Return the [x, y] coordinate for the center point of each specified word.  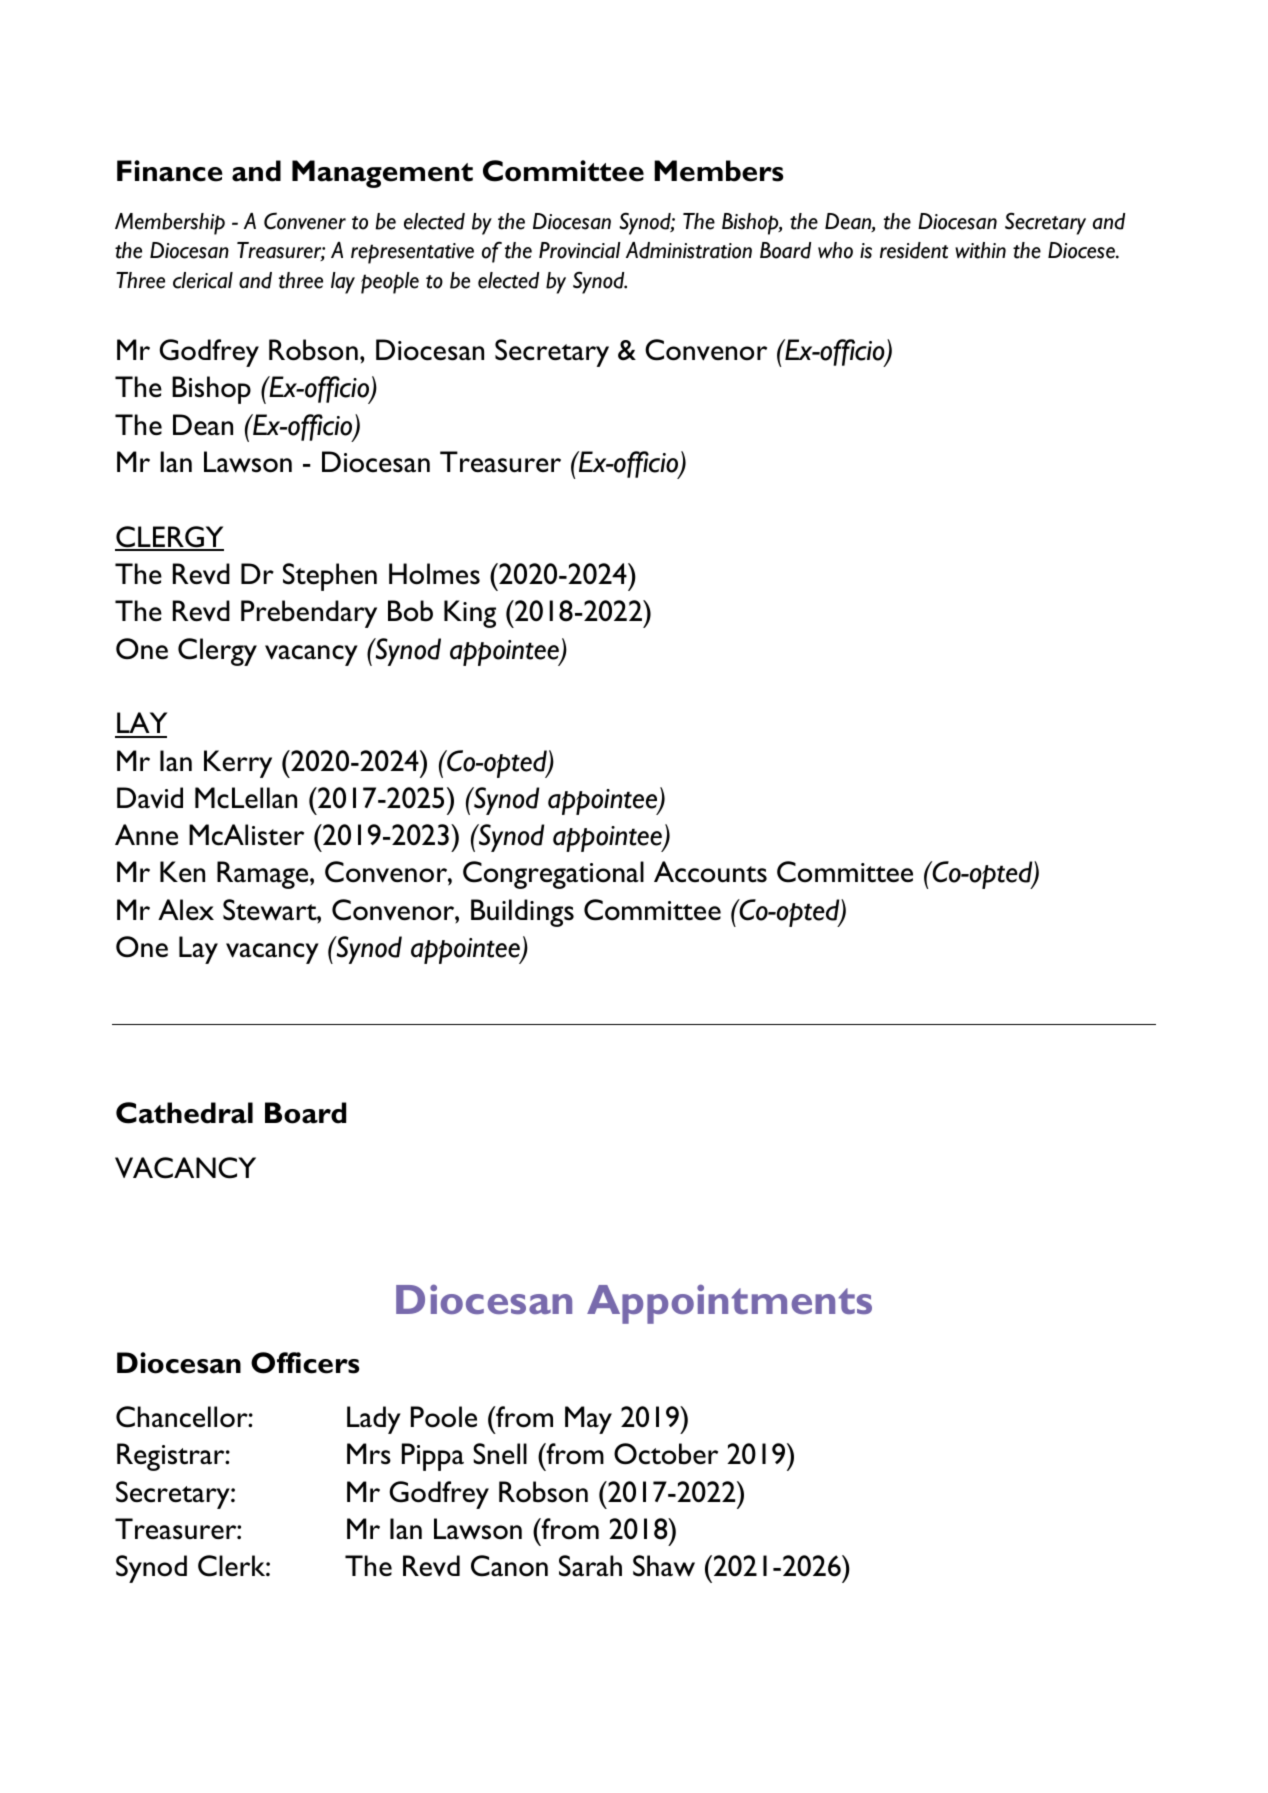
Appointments [729, 1304]
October [666, 1454]
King [470, 614]
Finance [170, 171]
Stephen [330, 577]
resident [914, 250]
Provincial [580, 250]
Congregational [553, 875]
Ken [182, 871]
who [835, 250]
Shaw [664, 1566]
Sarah [590, 1566]
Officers [305, 1363]
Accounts [710, 872]
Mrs [369, 1454]
